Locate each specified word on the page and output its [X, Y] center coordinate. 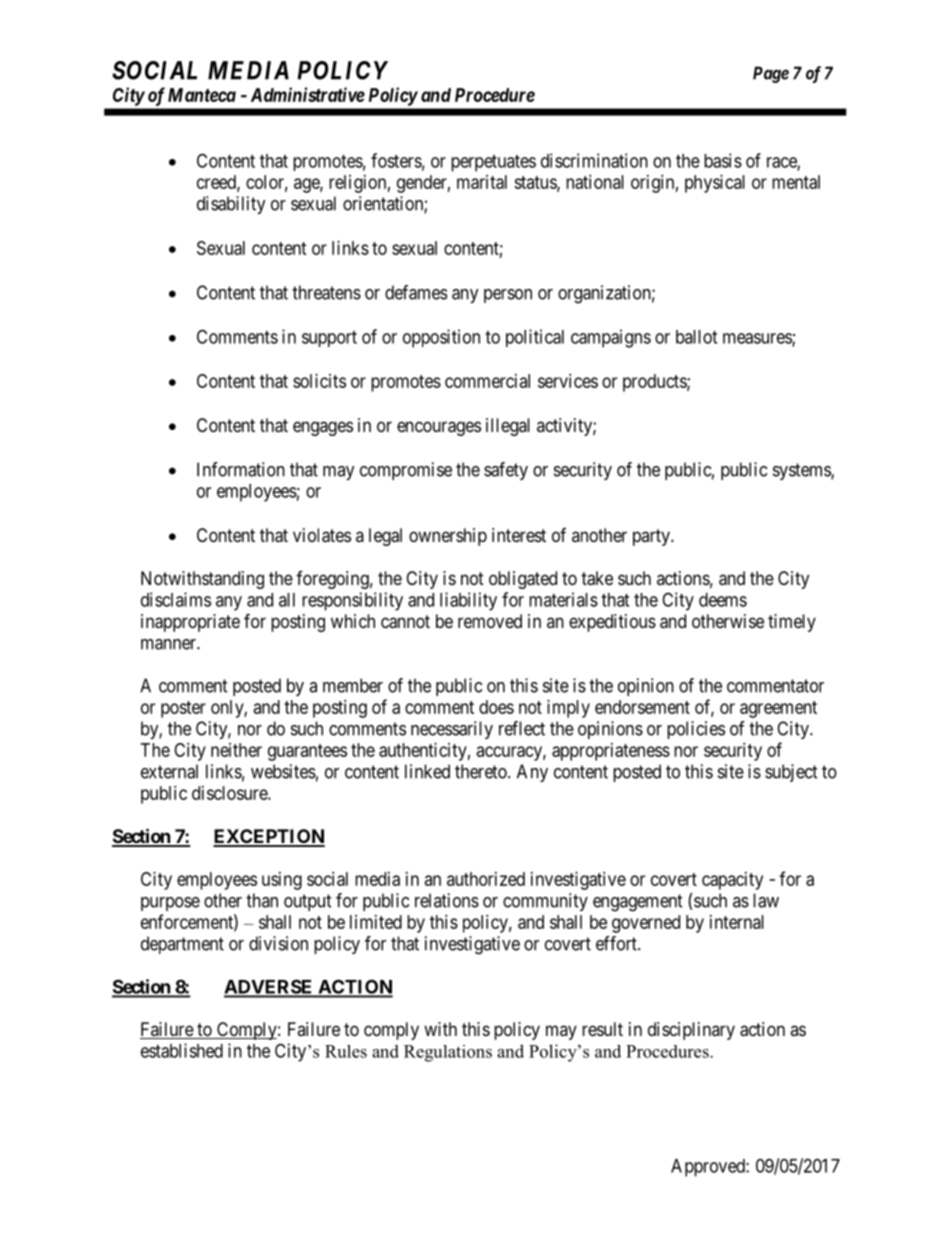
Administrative [308, 94]
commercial [487, 381]
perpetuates [493, 163]
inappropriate [190, 623]
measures [758, 339]
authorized [486, 879]
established [182, 1050]
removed [490, 621]
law [766, 900]
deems [723, 600]
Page [771, 74]
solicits [319, 381]
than [262, 900]
